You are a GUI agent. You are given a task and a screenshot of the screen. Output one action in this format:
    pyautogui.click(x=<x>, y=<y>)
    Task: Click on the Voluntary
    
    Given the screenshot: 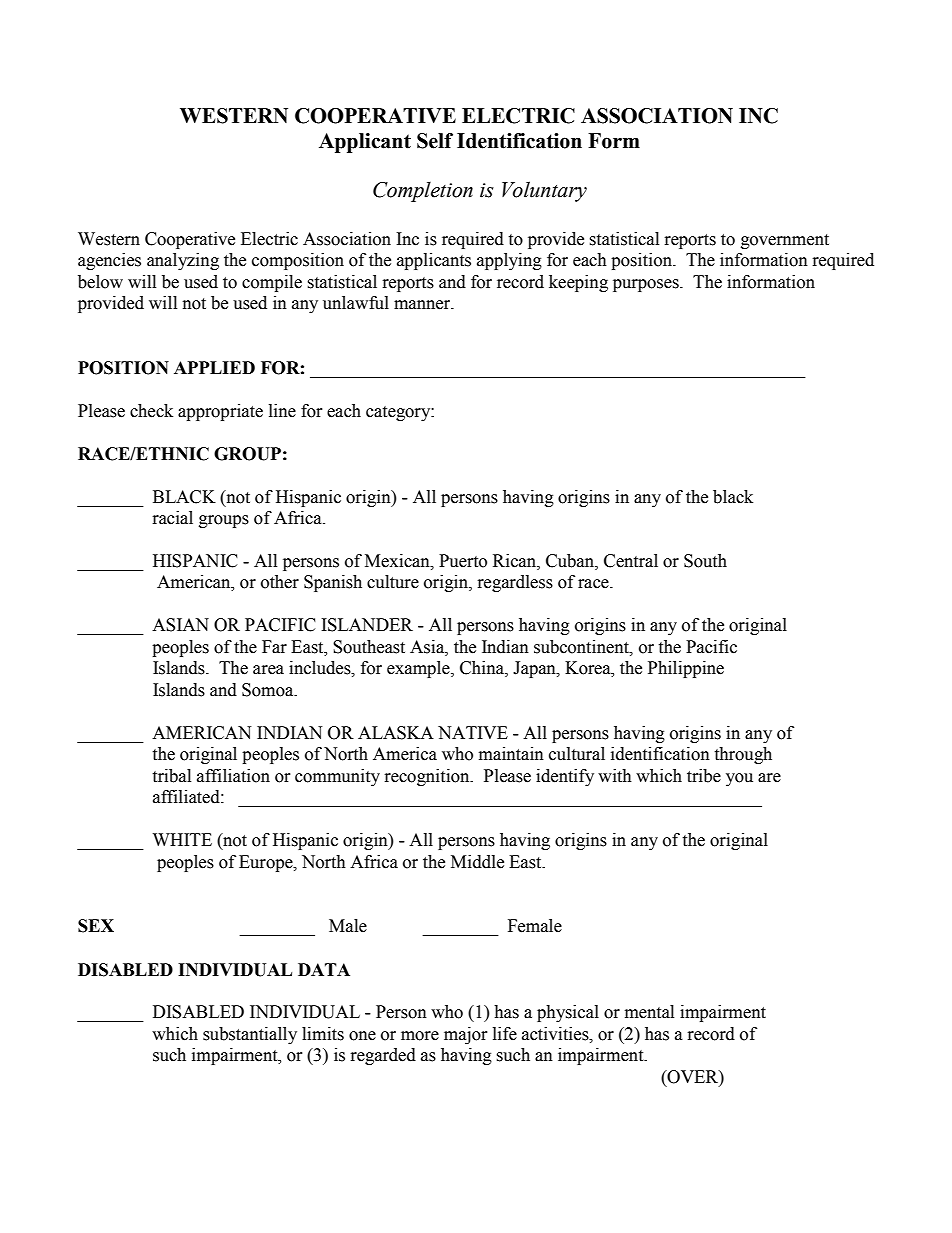 What is the action you would take?
    pyautogui.click(x=544, y=191)
